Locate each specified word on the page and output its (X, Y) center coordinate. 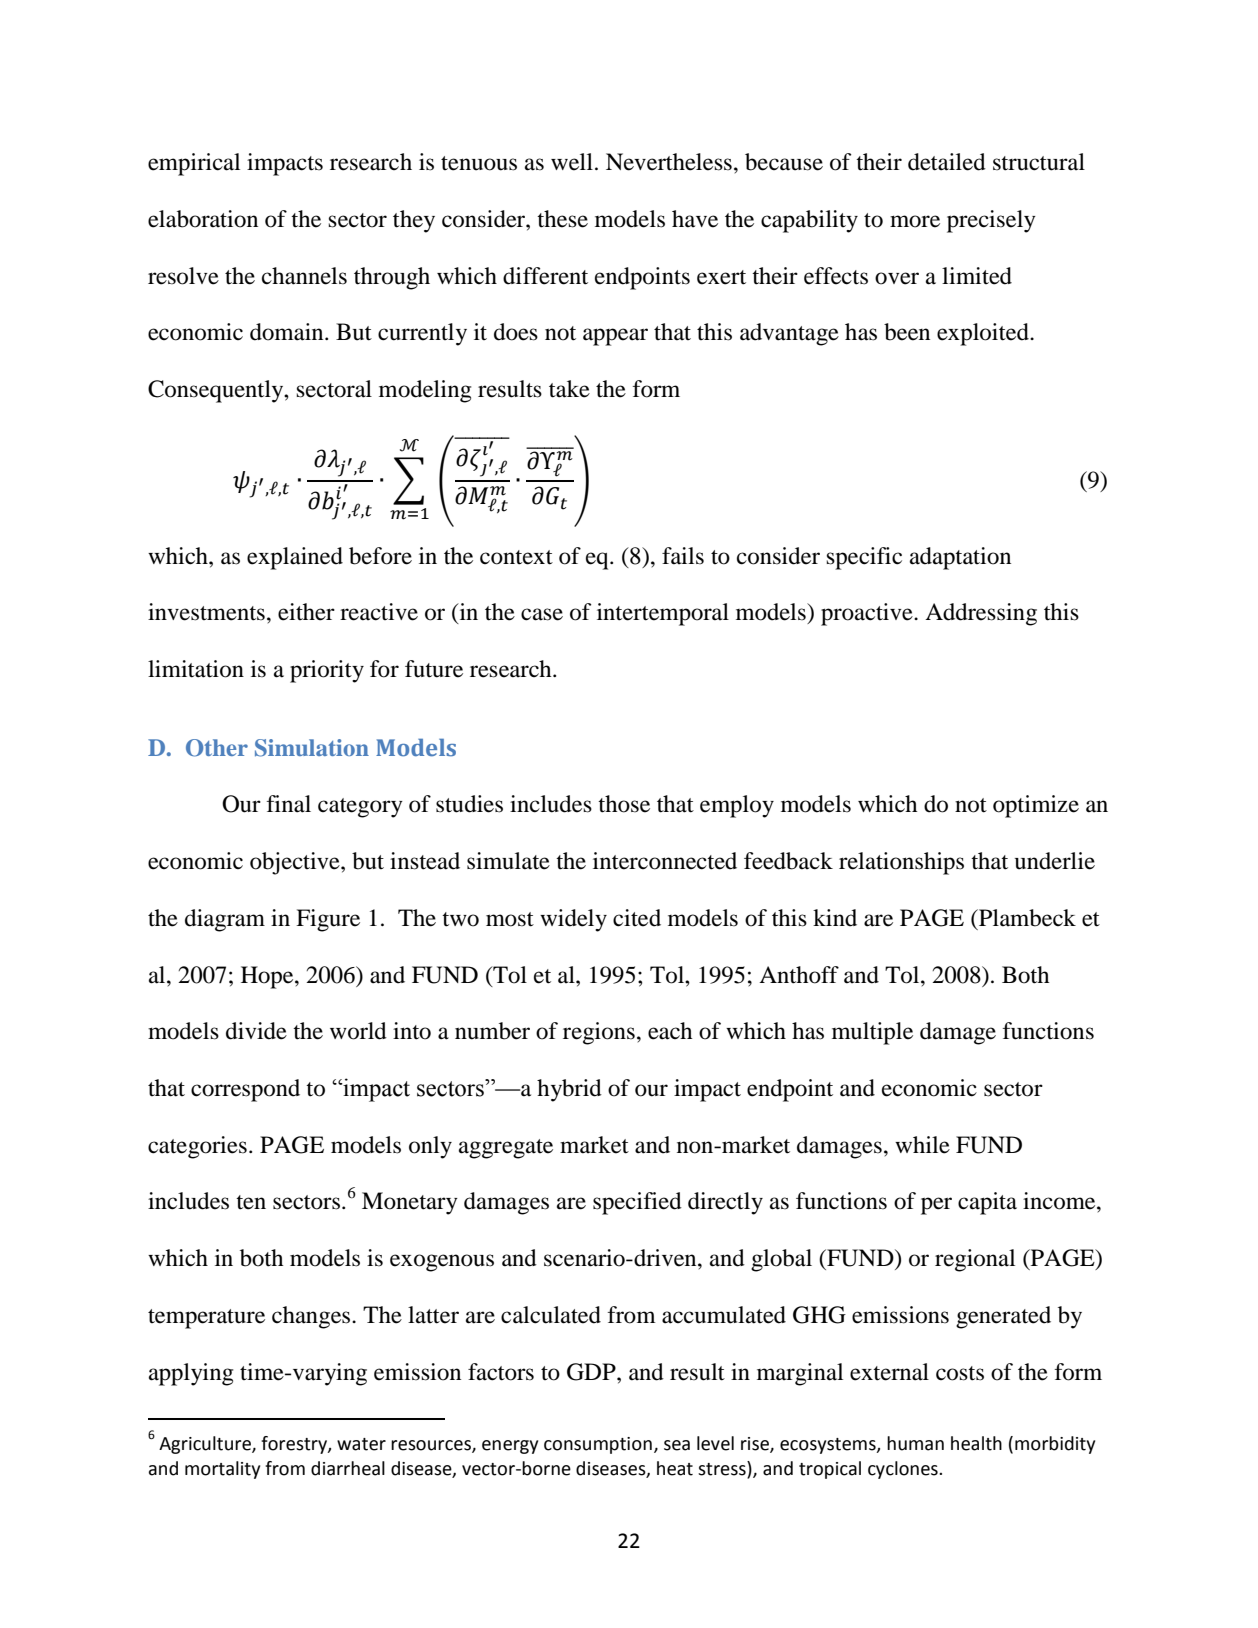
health (976, 1443)
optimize (1036, 806)
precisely (991, 221)
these (562, 219)
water (361, 1444)
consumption (598, 1445)
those (624, 804)
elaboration (203, 219)
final (289, 804)
